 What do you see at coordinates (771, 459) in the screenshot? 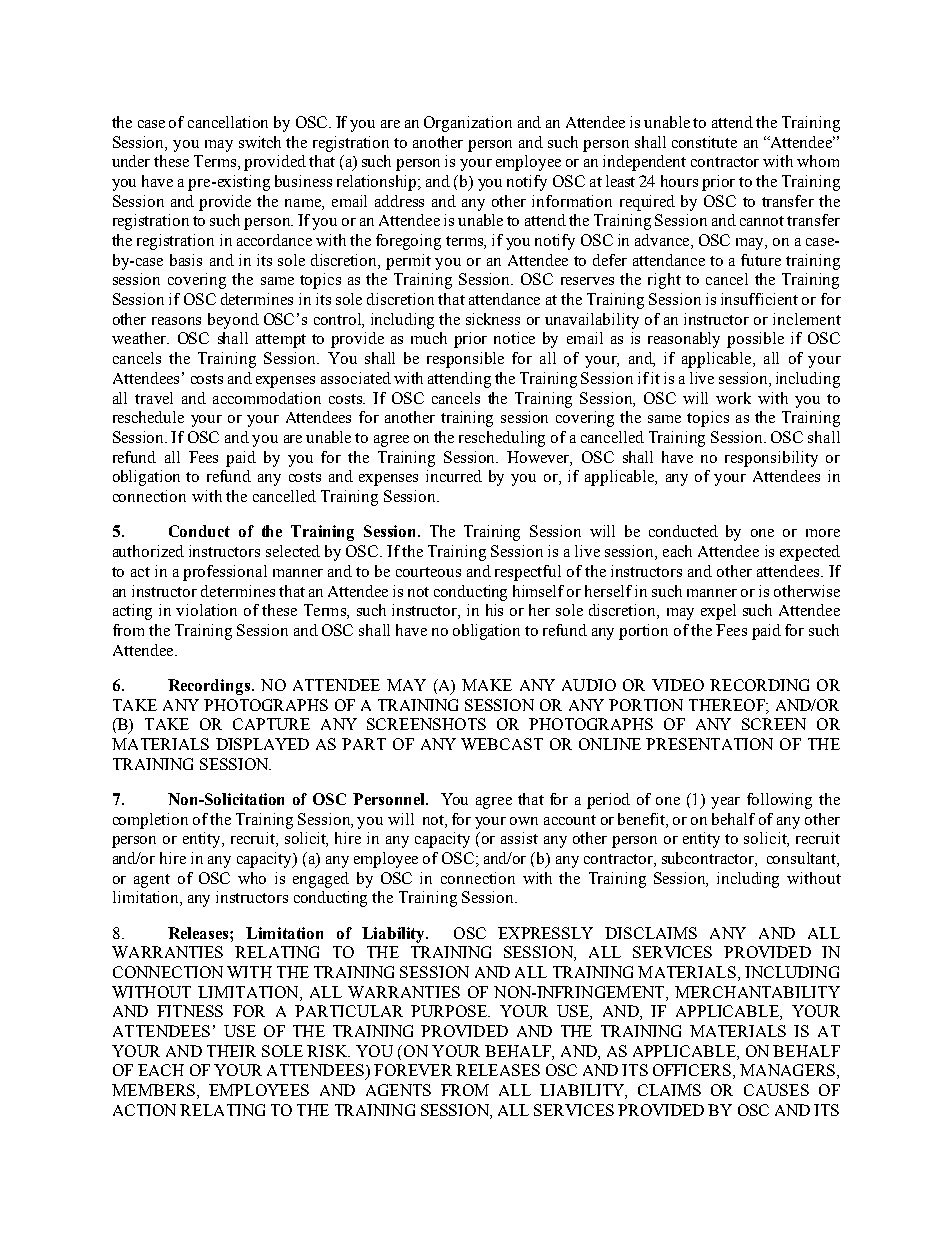
I see `responsibility` at bounding box center [771, 459].
